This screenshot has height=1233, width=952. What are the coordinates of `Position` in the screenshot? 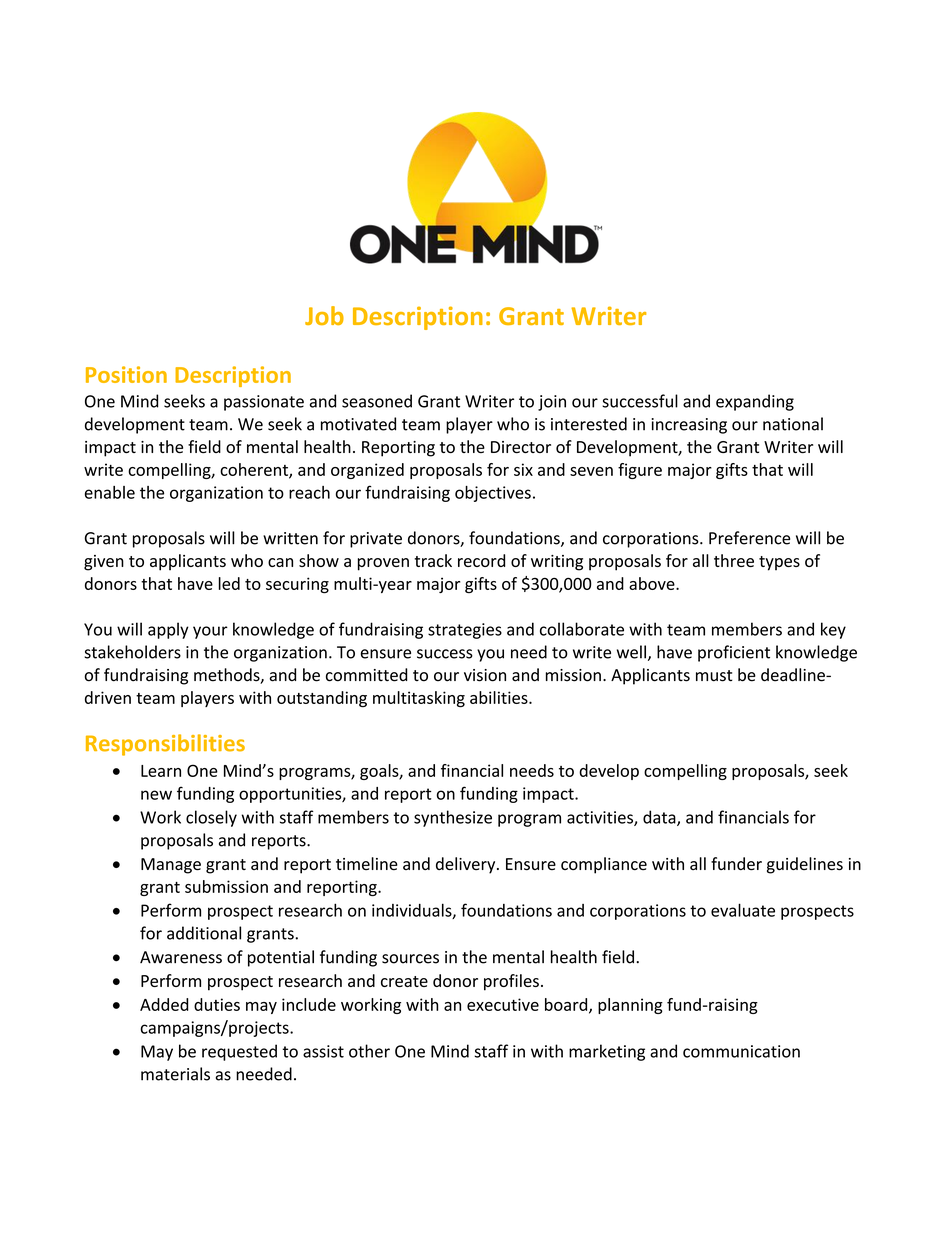 It's located at (126, 374).
